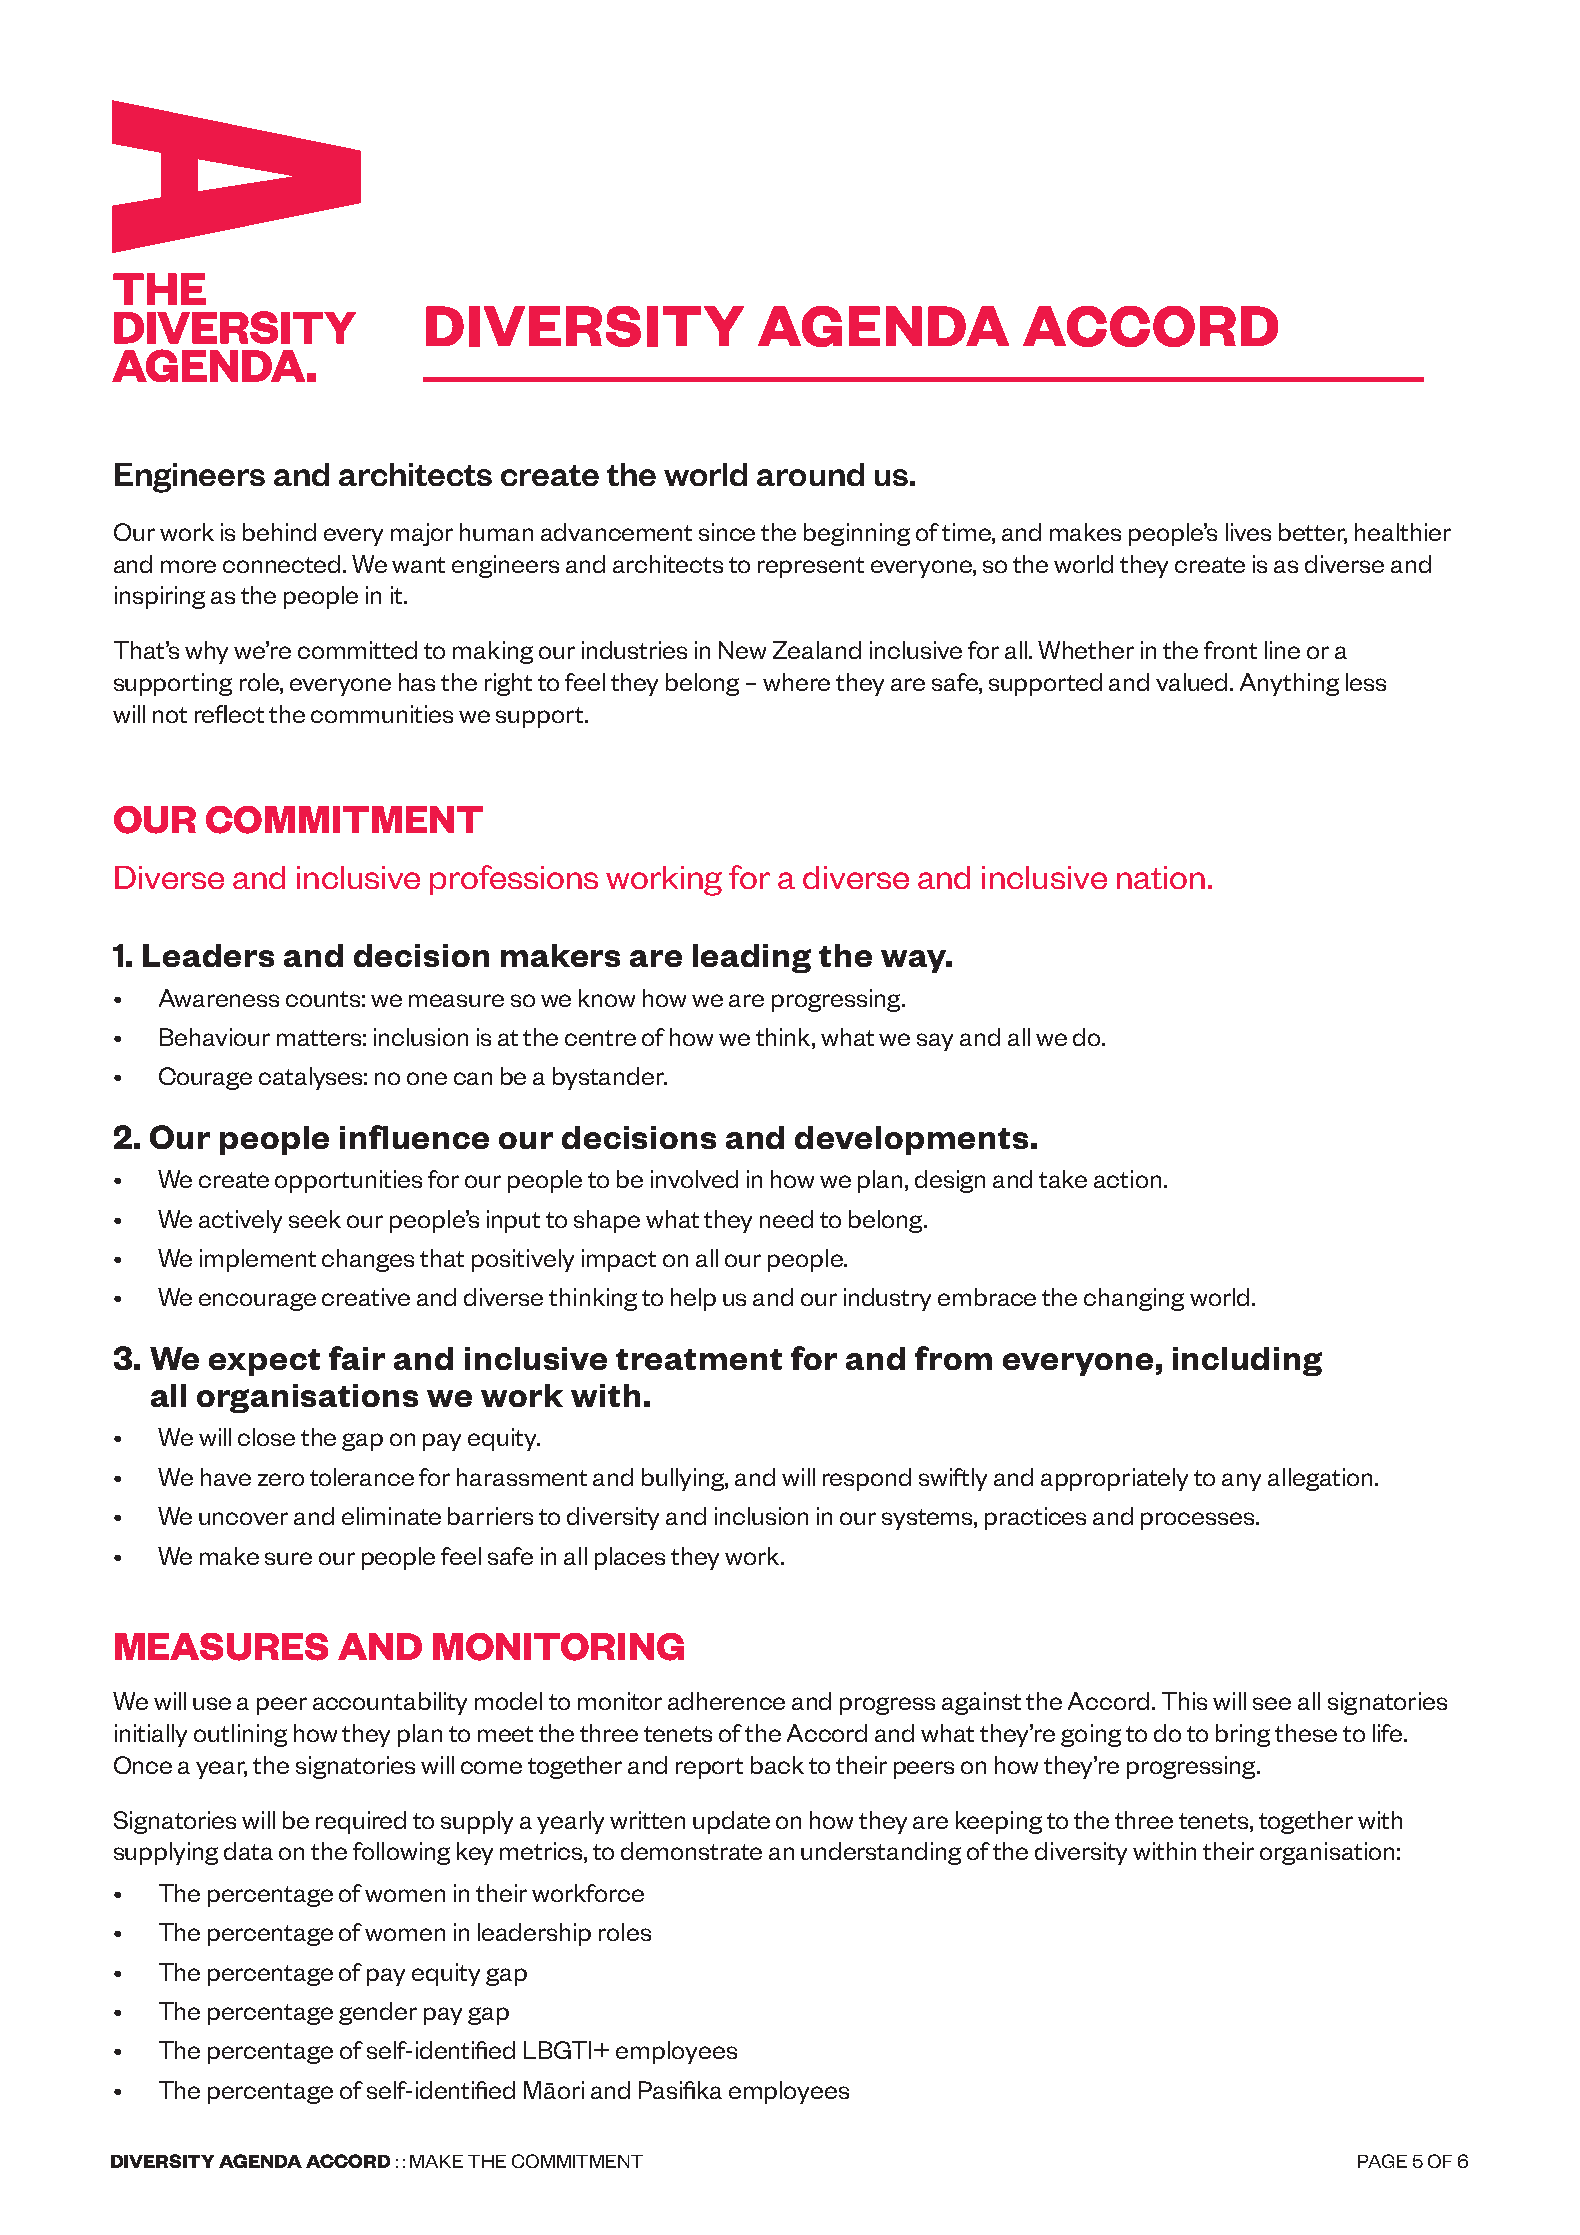 The height and width of the screenshot is (2235, 1580). I want to click on since, so click(727, 532).
